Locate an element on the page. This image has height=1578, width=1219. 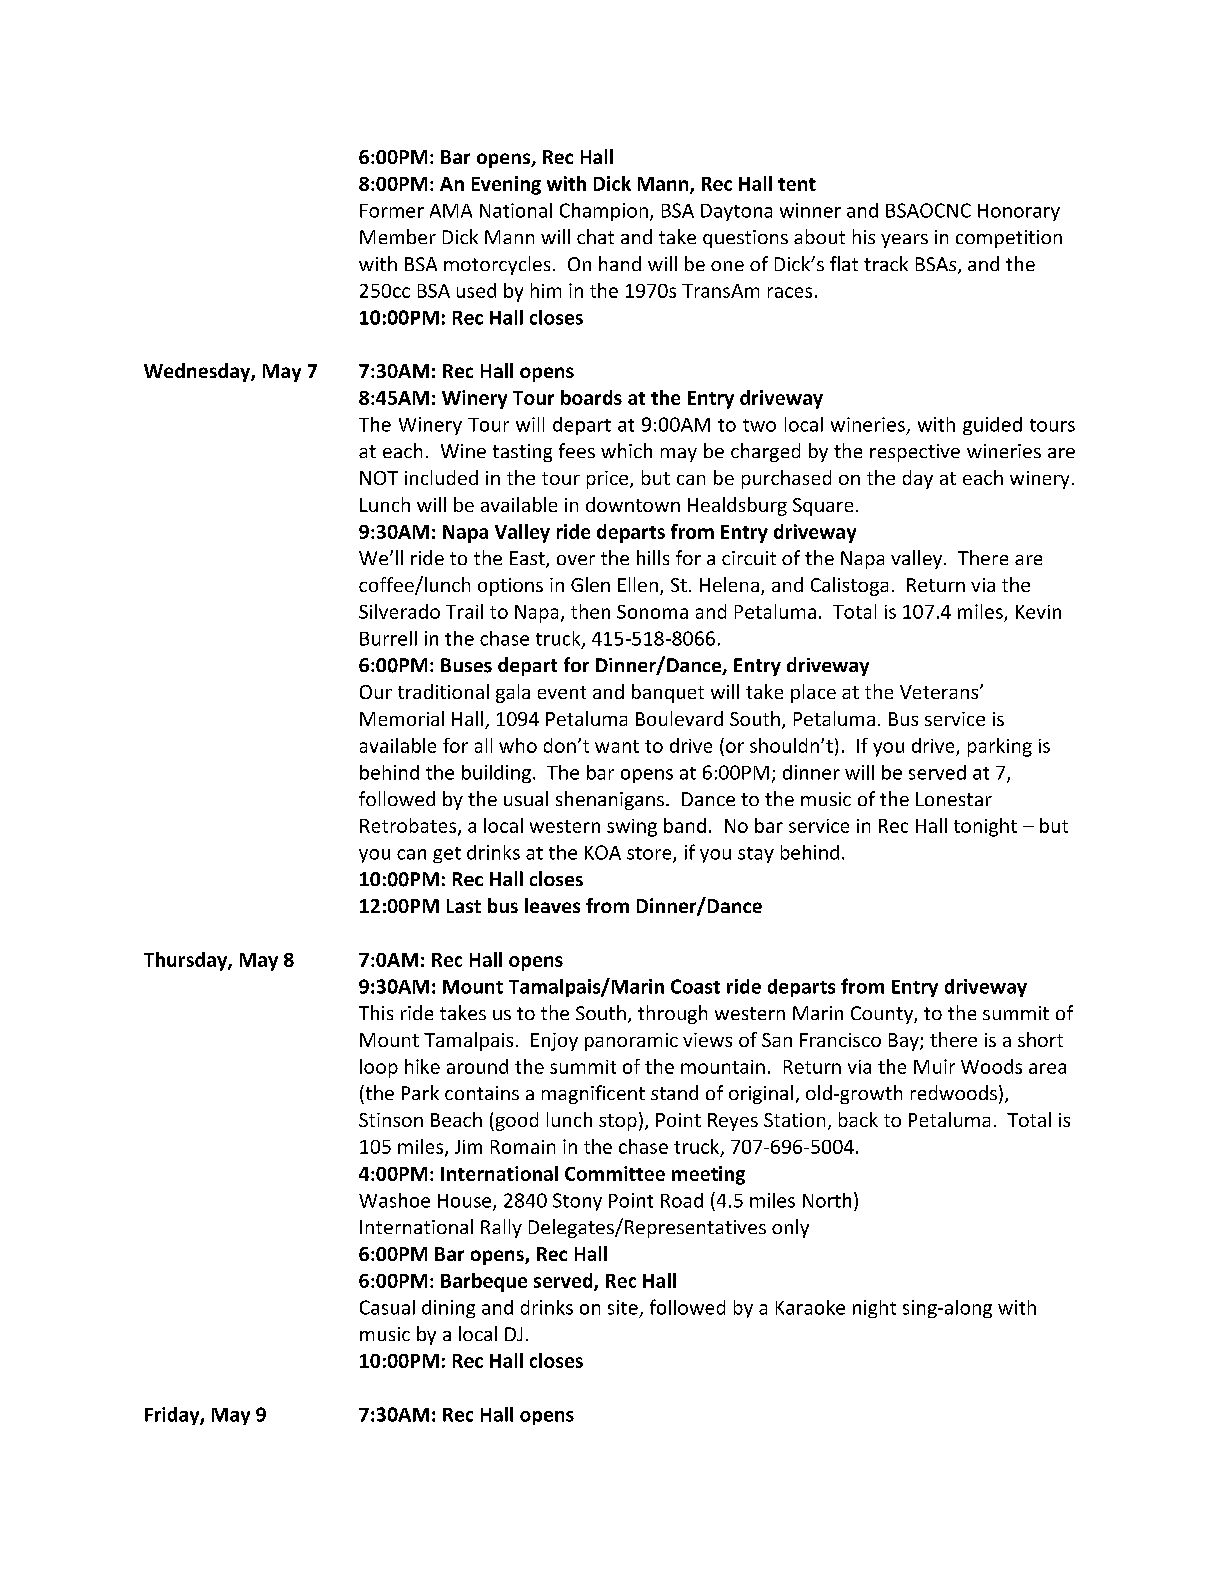
respective is located at coordinates (915, 453).
